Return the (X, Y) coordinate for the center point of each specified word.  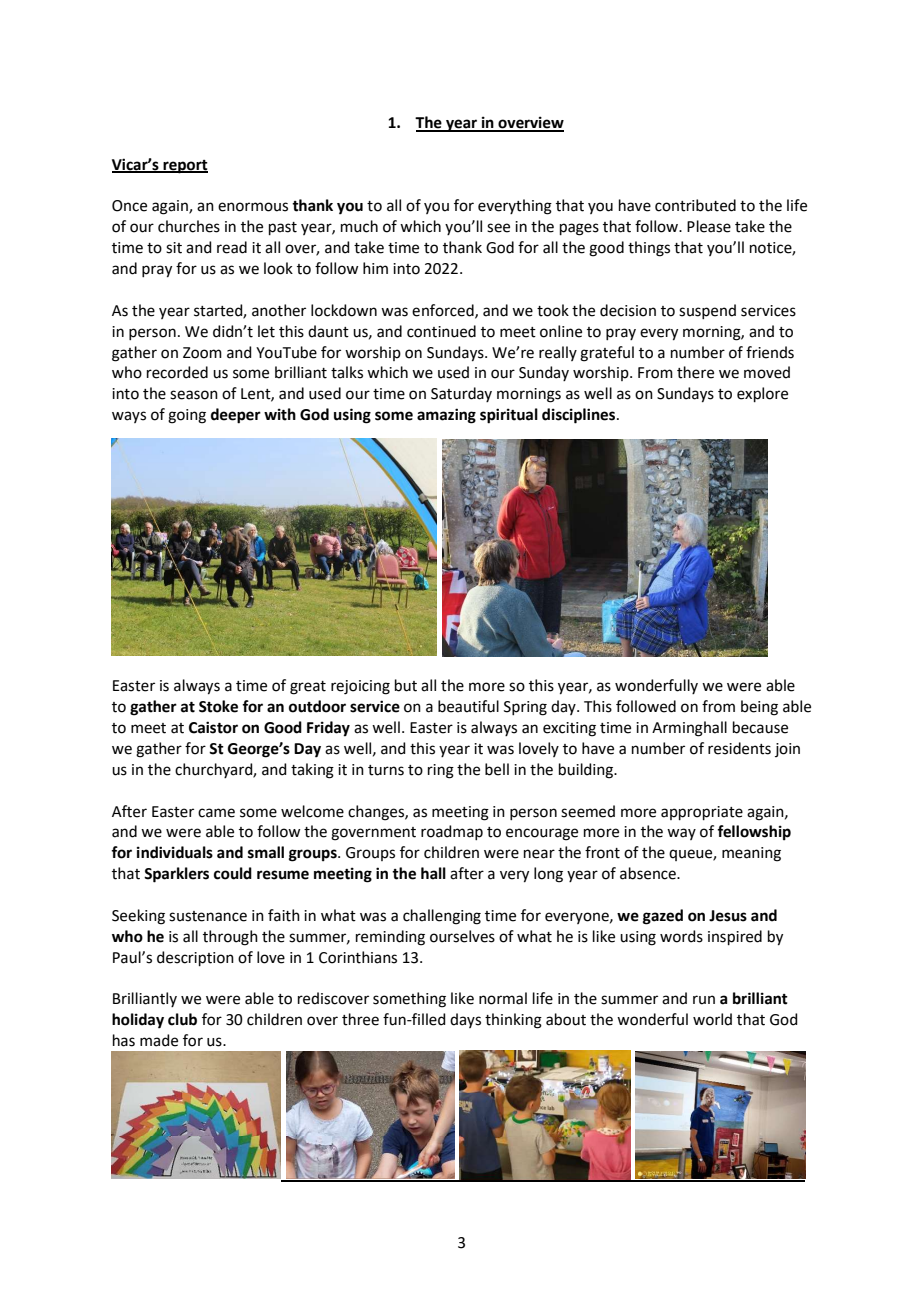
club (182, 1019)
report (184, 167)
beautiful (468, 706)
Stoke (218, 706)
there (695, 372)
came (216, 813)
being (759, 708)
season (194, 395)
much (359, 226)
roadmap (452, 832)
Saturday (461, 394)
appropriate (702, 813)
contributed (695, 205)
